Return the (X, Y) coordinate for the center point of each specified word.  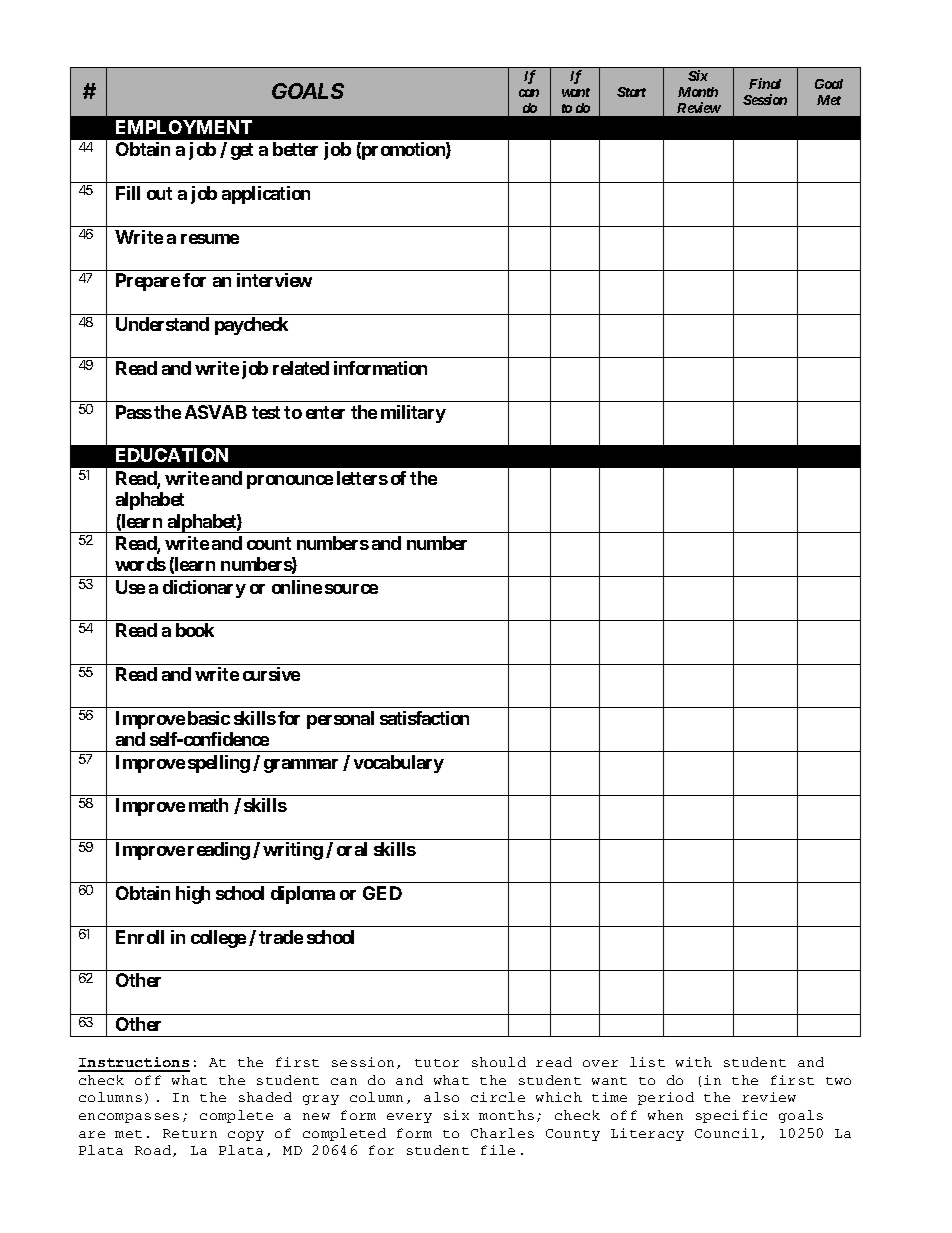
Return (190, 1133)
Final (765, 83)
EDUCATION (172, 455)
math (208, 805)
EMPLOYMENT (184, 127)
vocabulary (399, 764)
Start (631, 92)
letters (362, 478)
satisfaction (424, 718)
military (413, 414)
